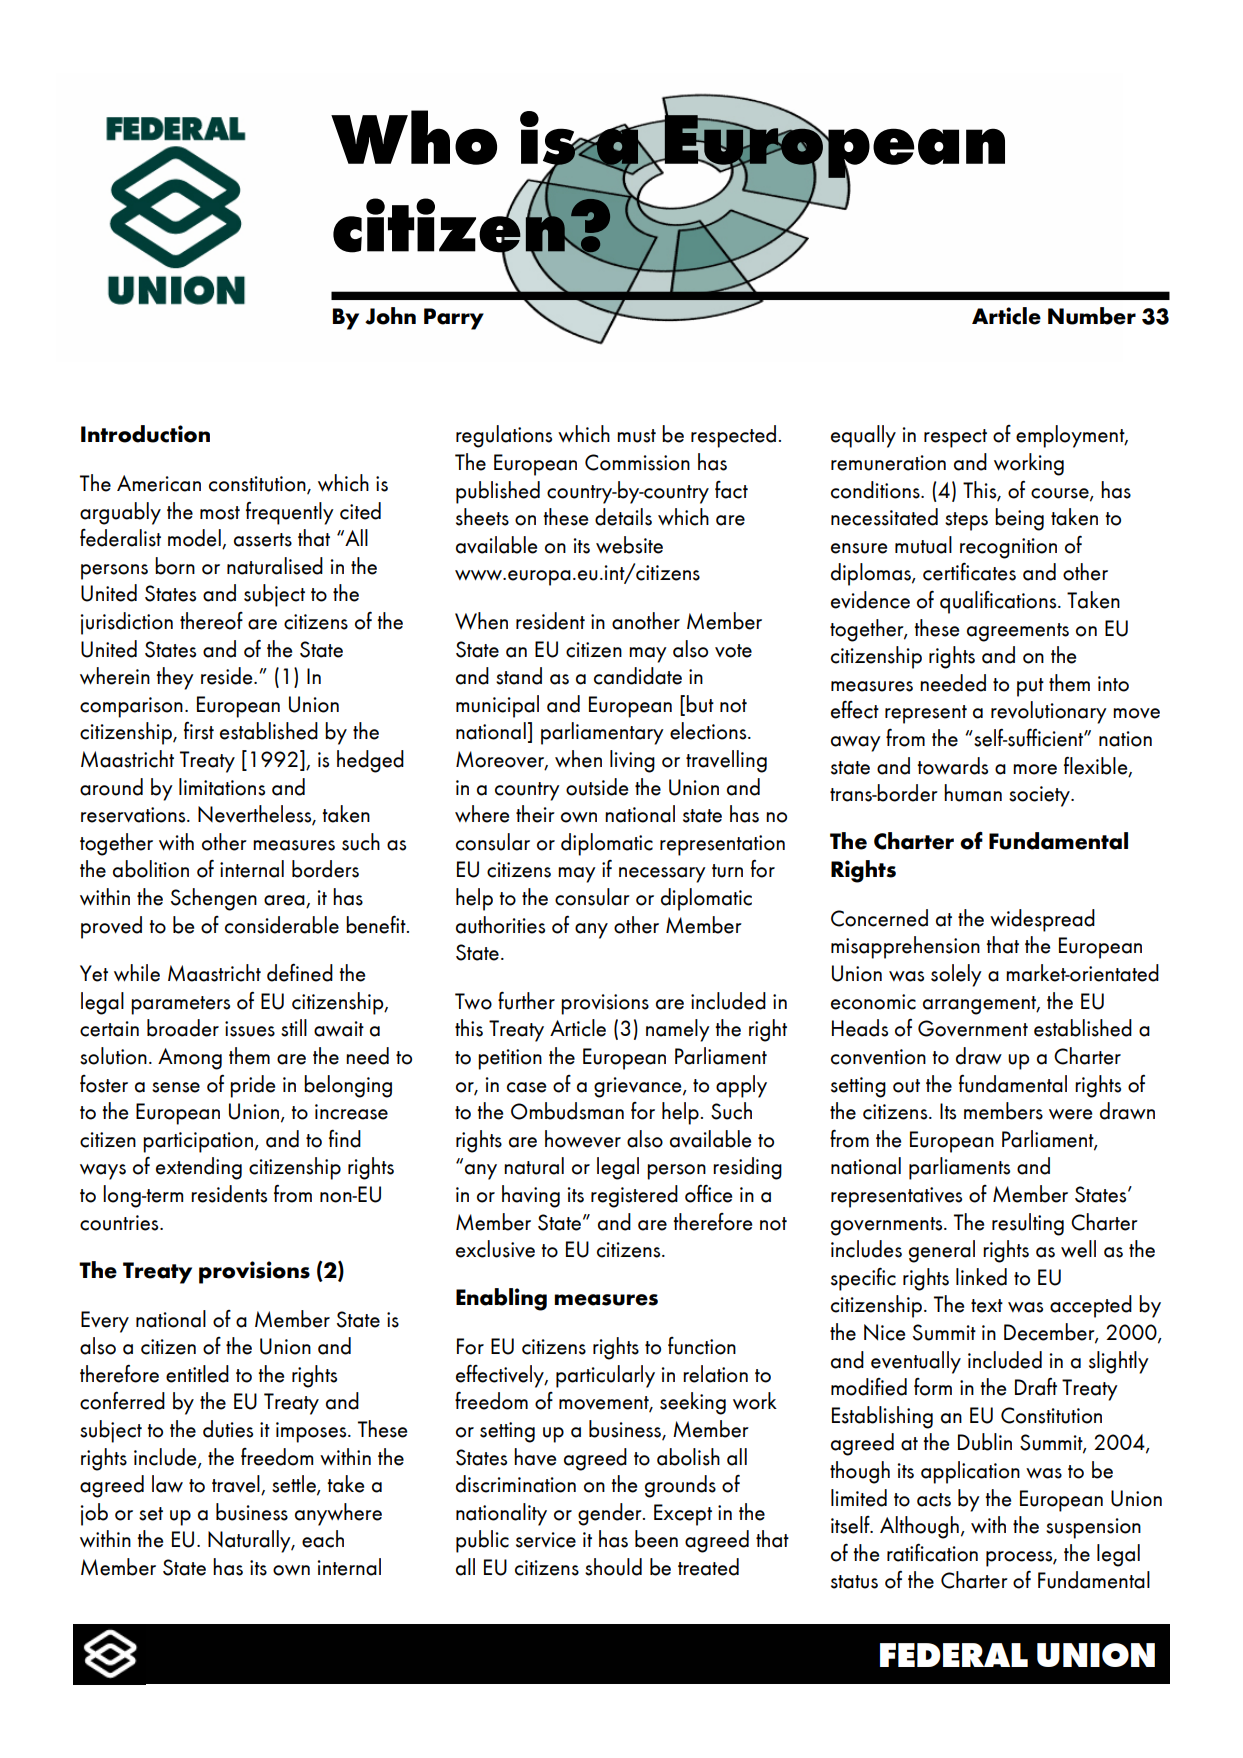 This screenshot has width=1243, height=1758. Describe the element at coordinates (638, 676) in the screenshot. I see `candidate` at that location.
